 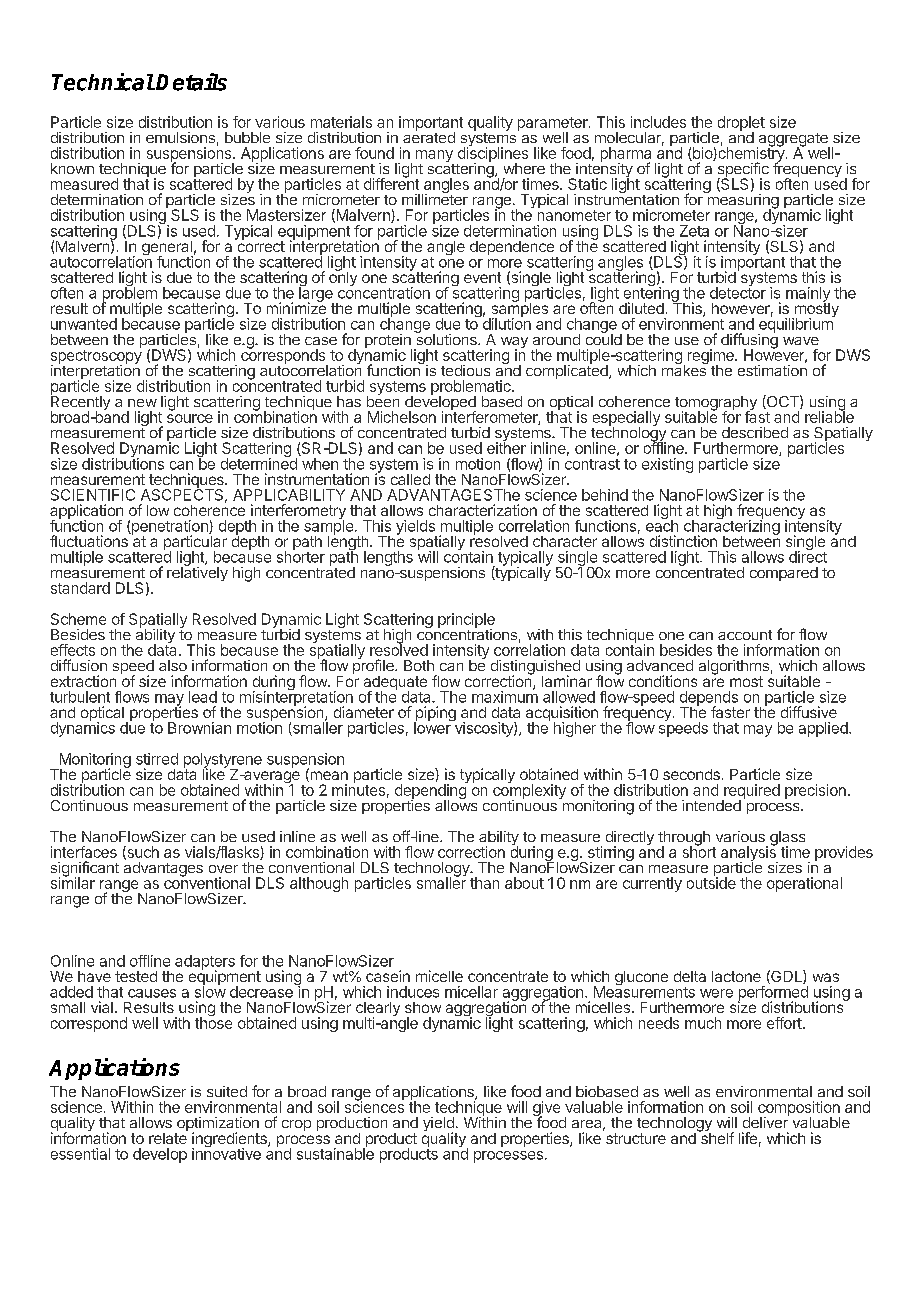 What do you see at coordinates (168, 1137) in the document?
I see `relate` at bounding box center [168, 1137].
